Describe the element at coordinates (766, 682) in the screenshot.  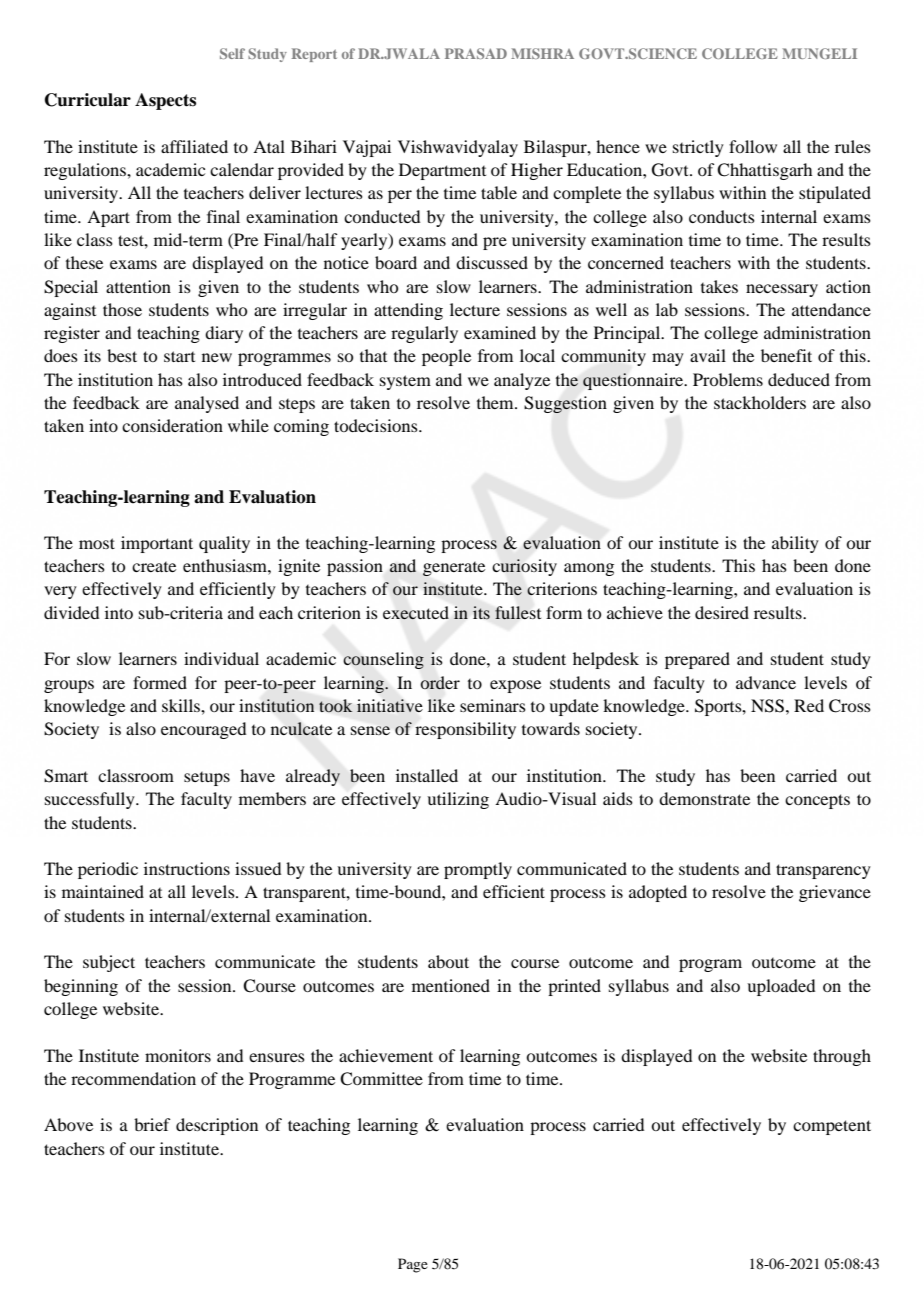
I see `advance` at that location.
